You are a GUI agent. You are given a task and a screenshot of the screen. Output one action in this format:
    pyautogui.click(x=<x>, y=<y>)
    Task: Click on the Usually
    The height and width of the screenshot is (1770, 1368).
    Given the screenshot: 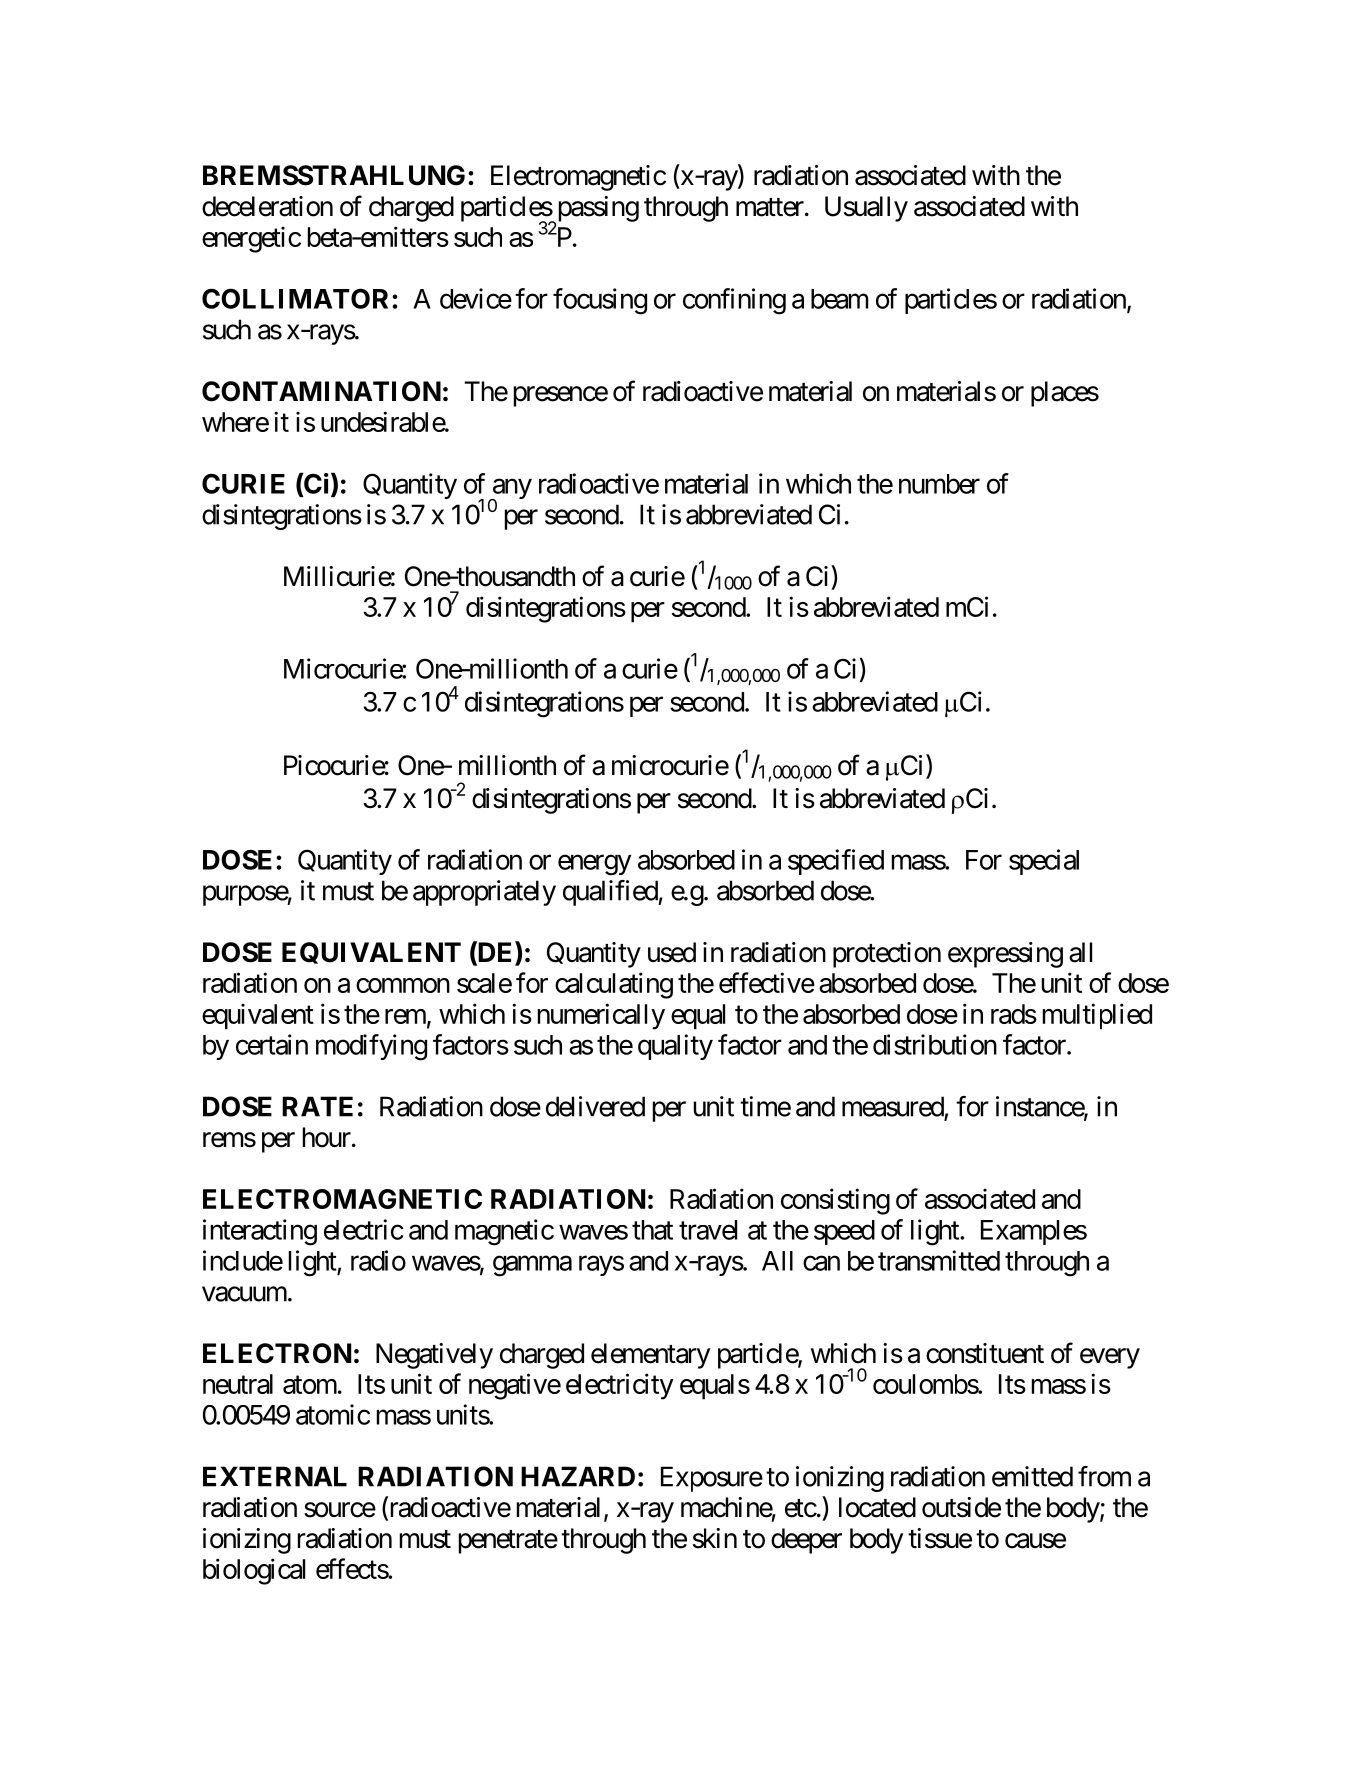 What is the action you would take?
    pyautogui.click(x=866, y=209)
